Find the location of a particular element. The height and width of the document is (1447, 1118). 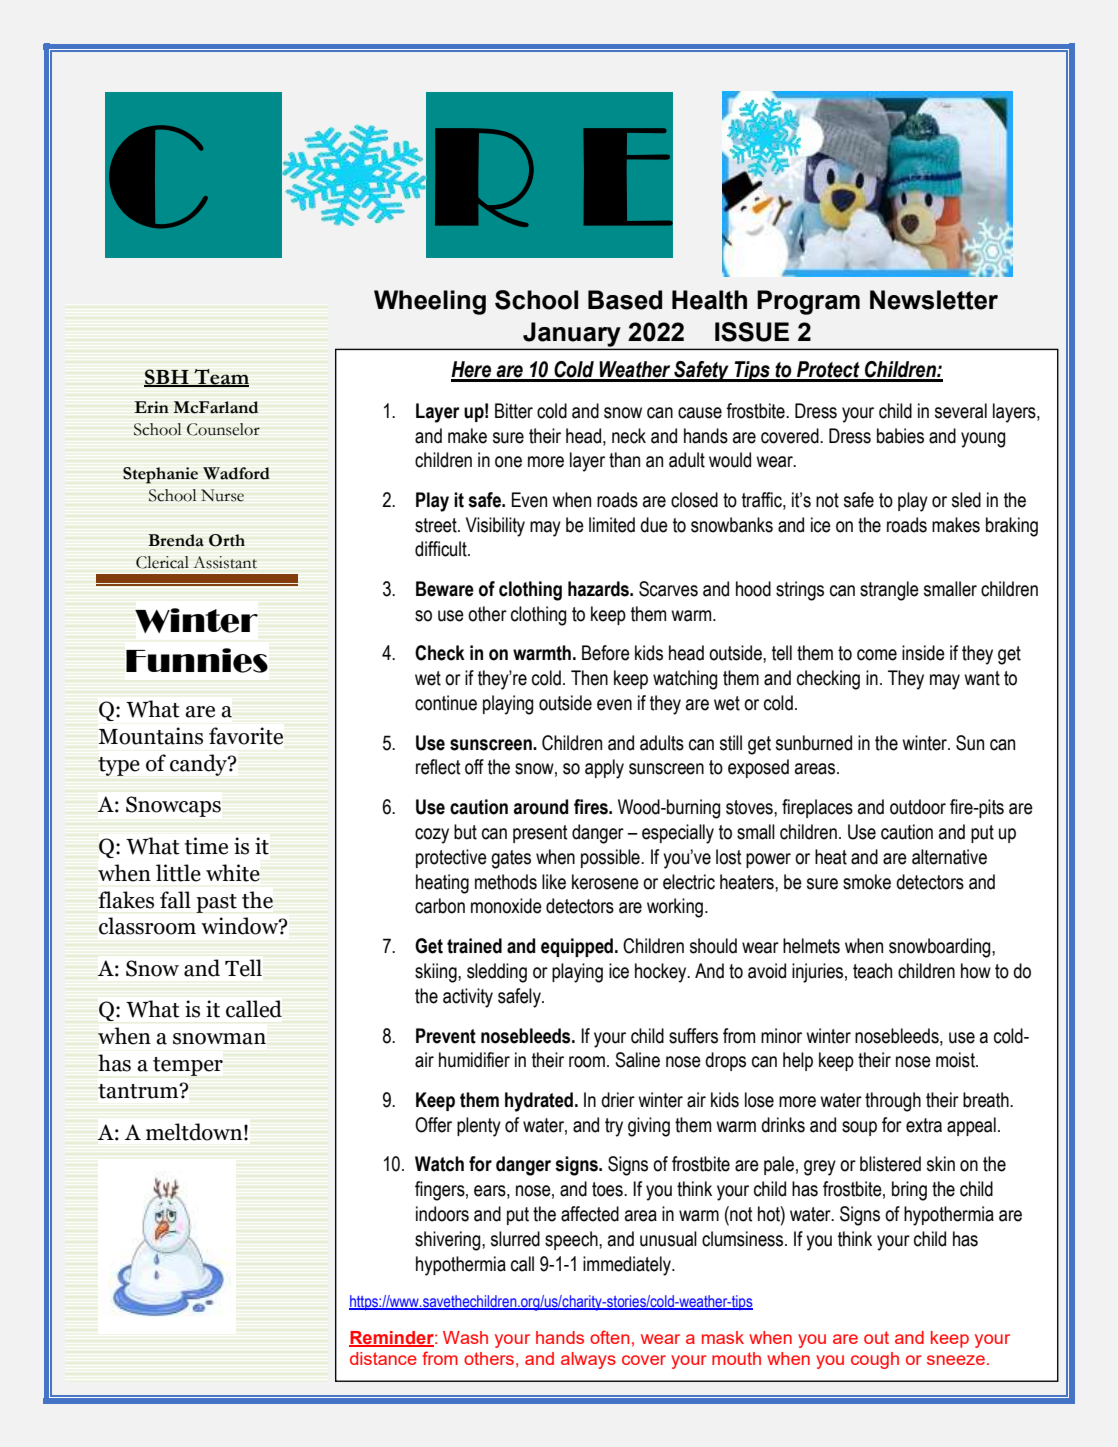

temper is located at coordinates (188, 1066).
